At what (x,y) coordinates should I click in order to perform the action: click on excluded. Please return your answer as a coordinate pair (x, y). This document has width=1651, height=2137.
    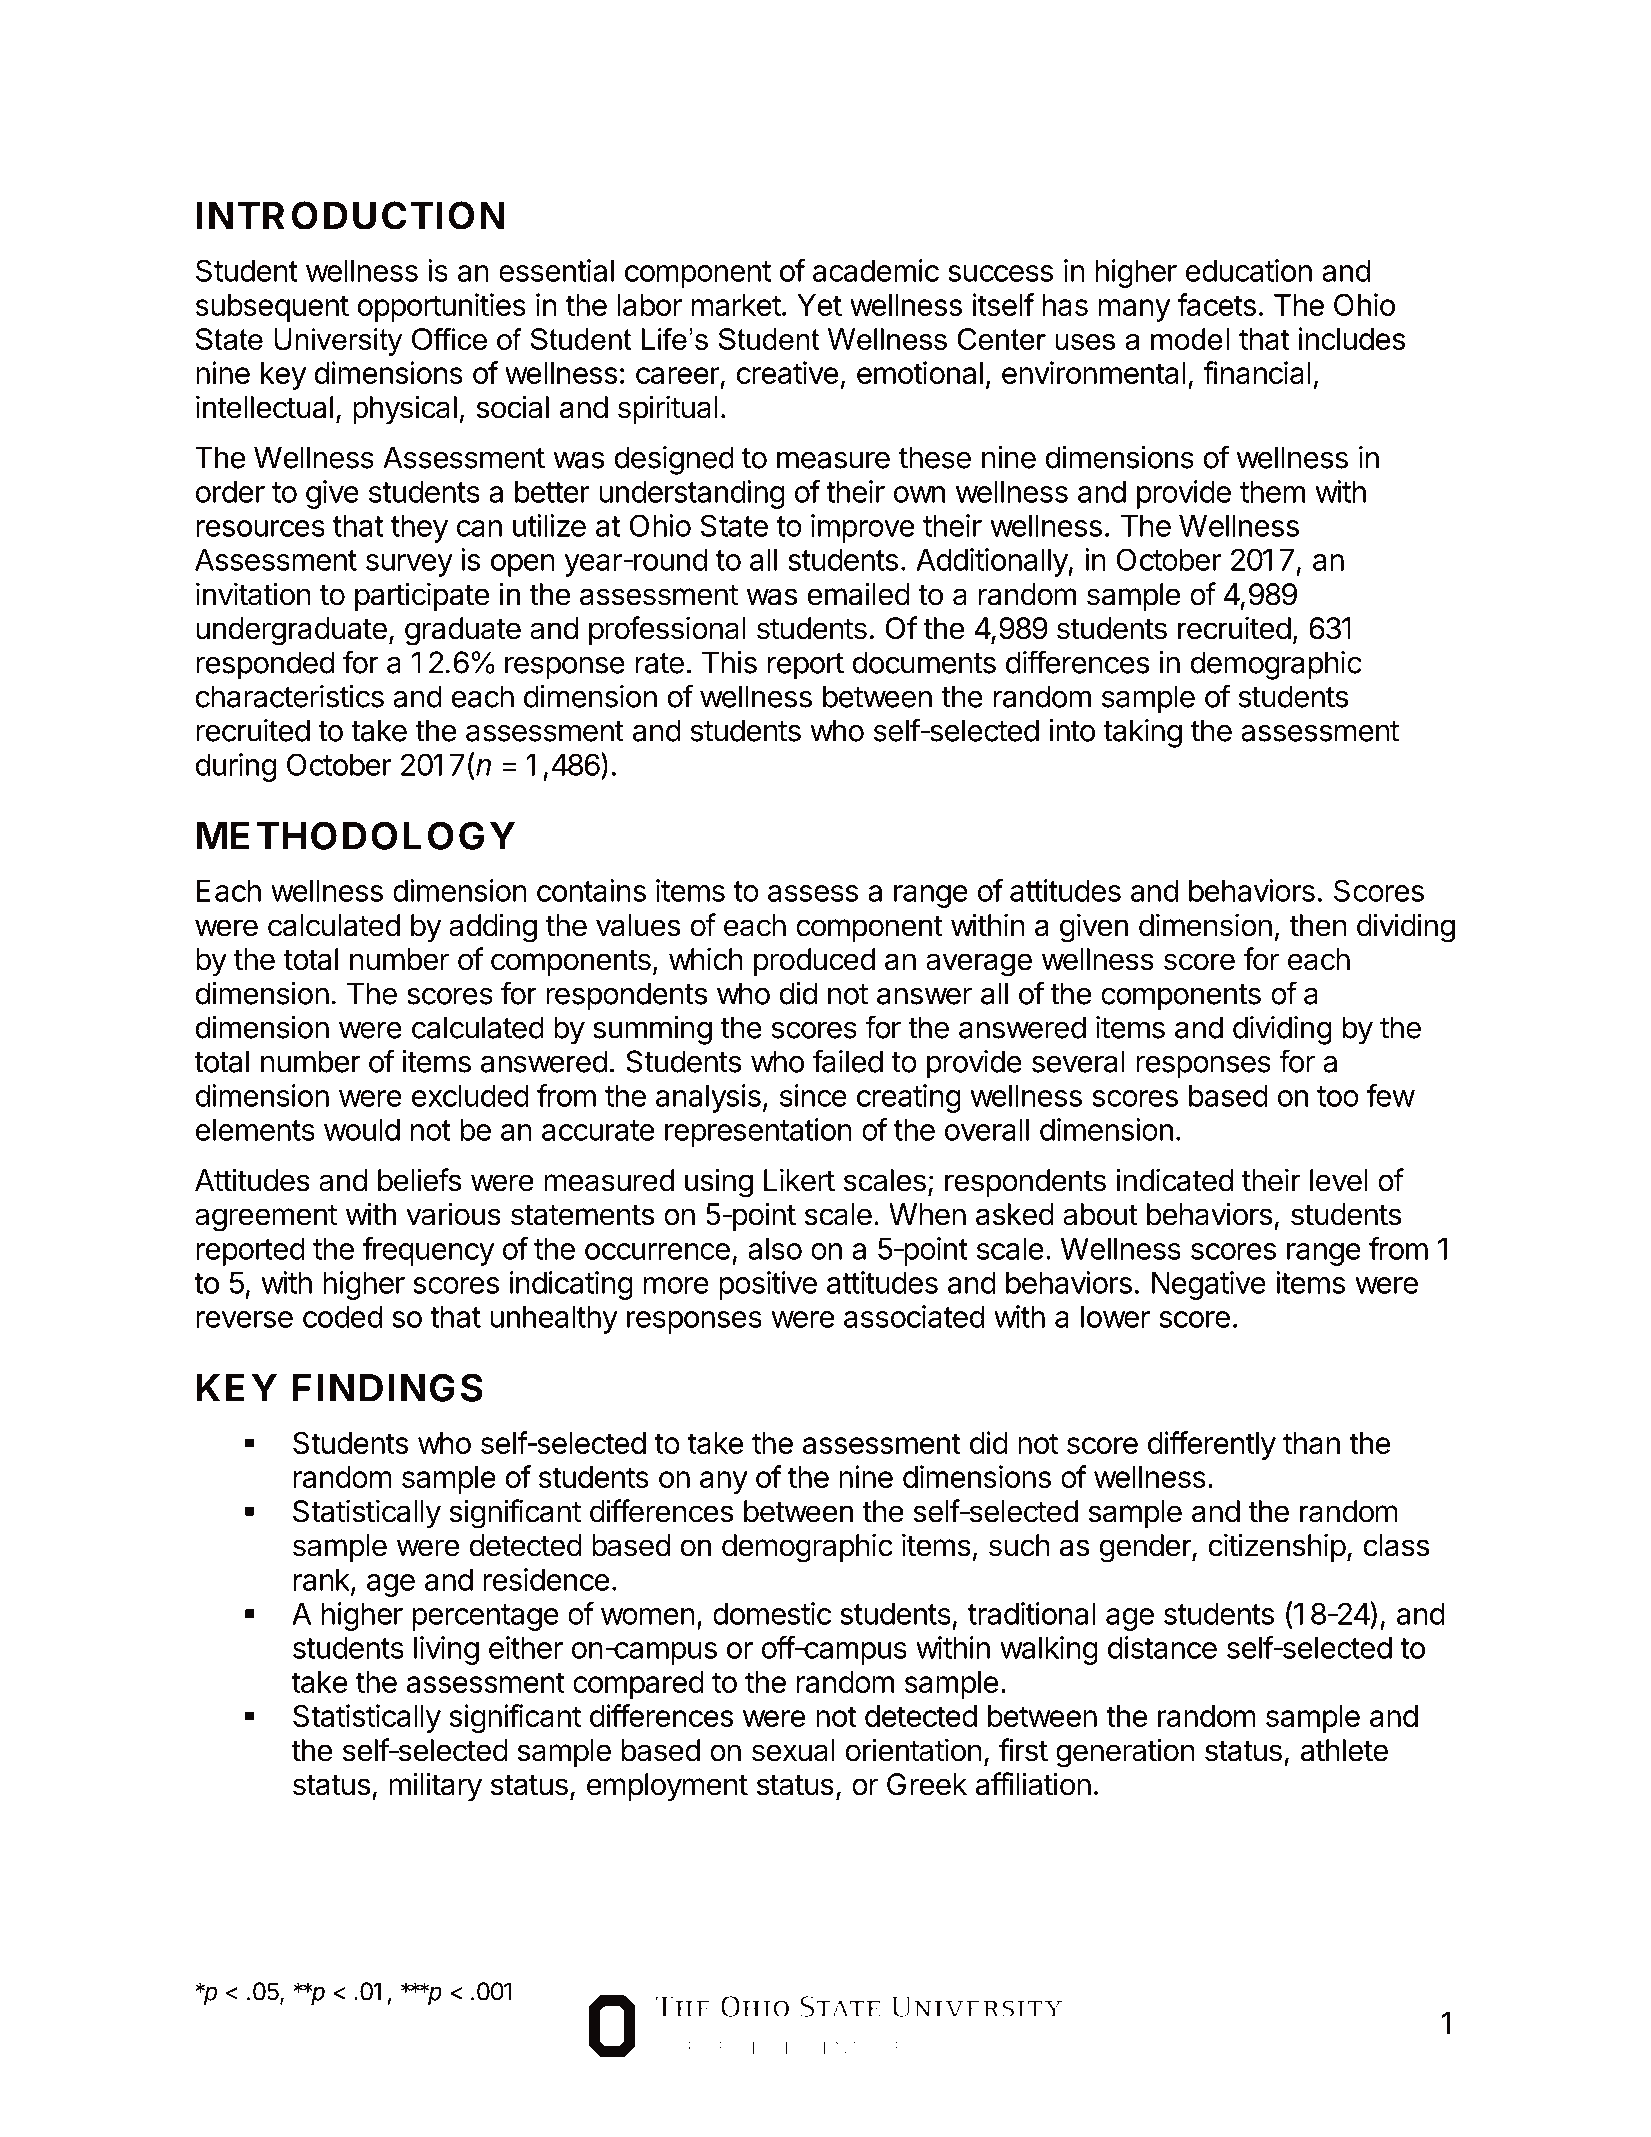
    Looking at the image, I should click on (470, 1096).
